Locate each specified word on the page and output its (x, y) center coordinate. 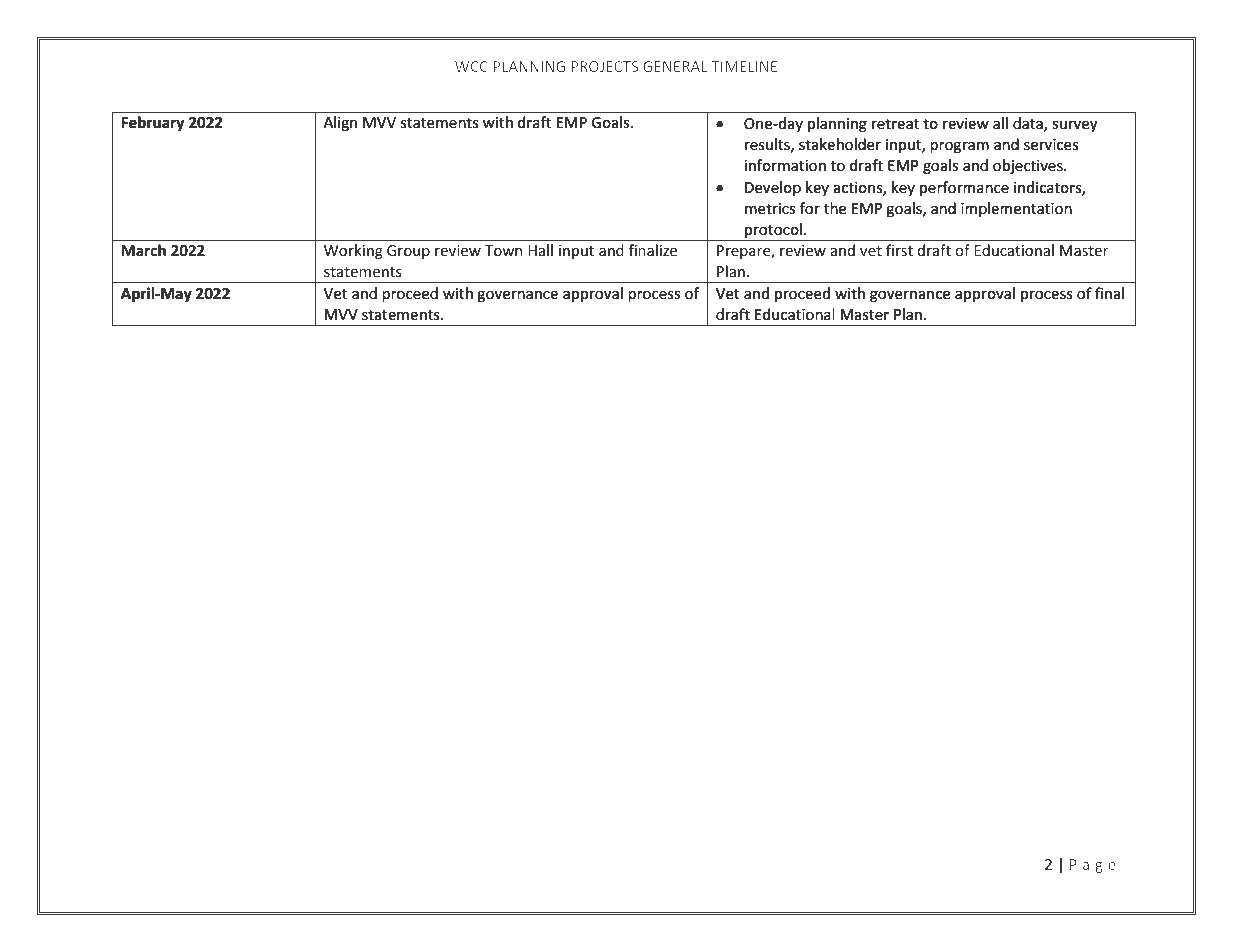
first (899, 250)
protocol (773, 232)
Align (340, 123)
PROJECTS (605, 66)
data (1029, 124)
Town (503, 250)
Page (1093, 866)
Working (353, 251)
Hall (540, 250)
